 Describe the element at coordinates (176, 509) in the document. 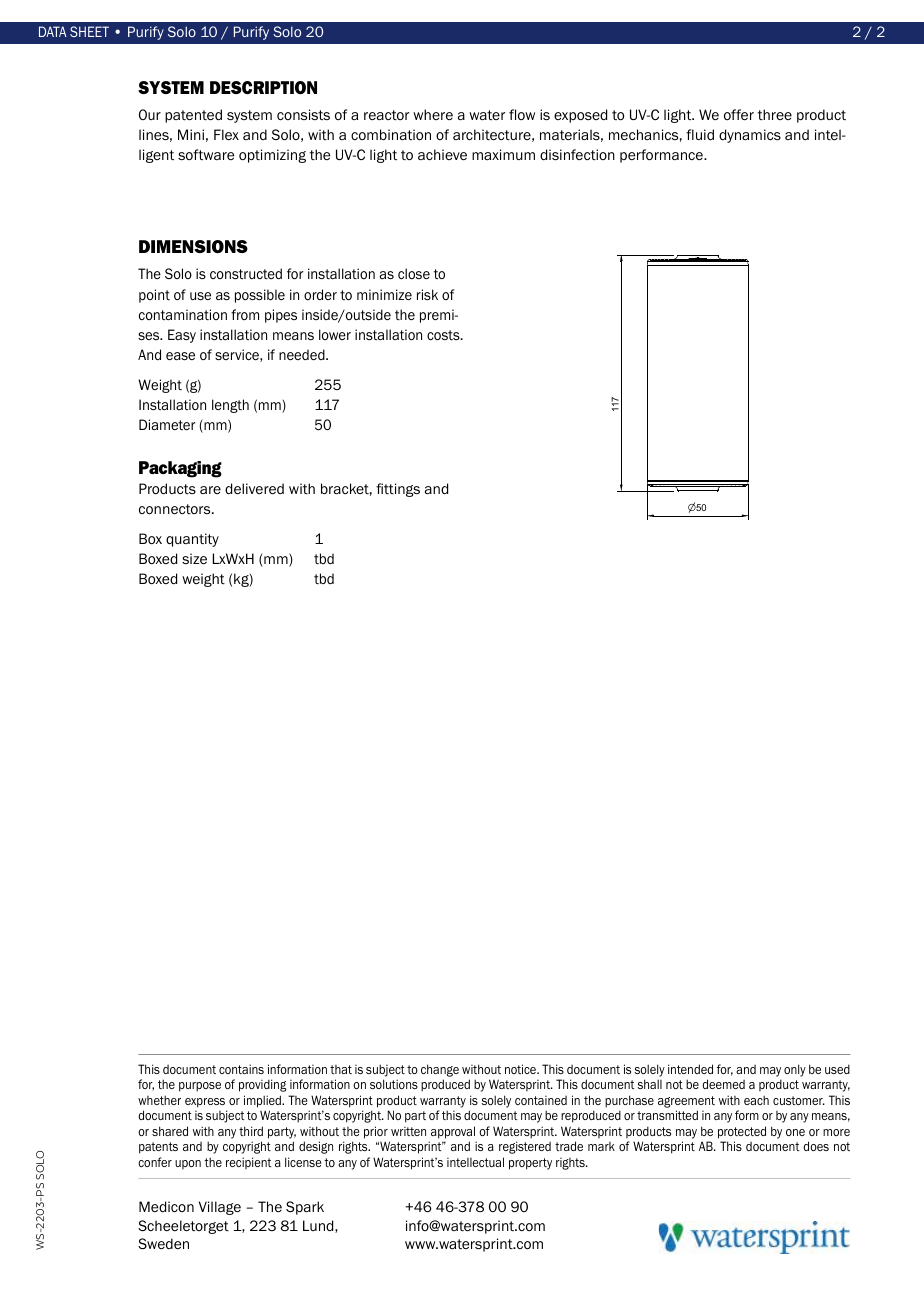

I see `connectors` at that location.
